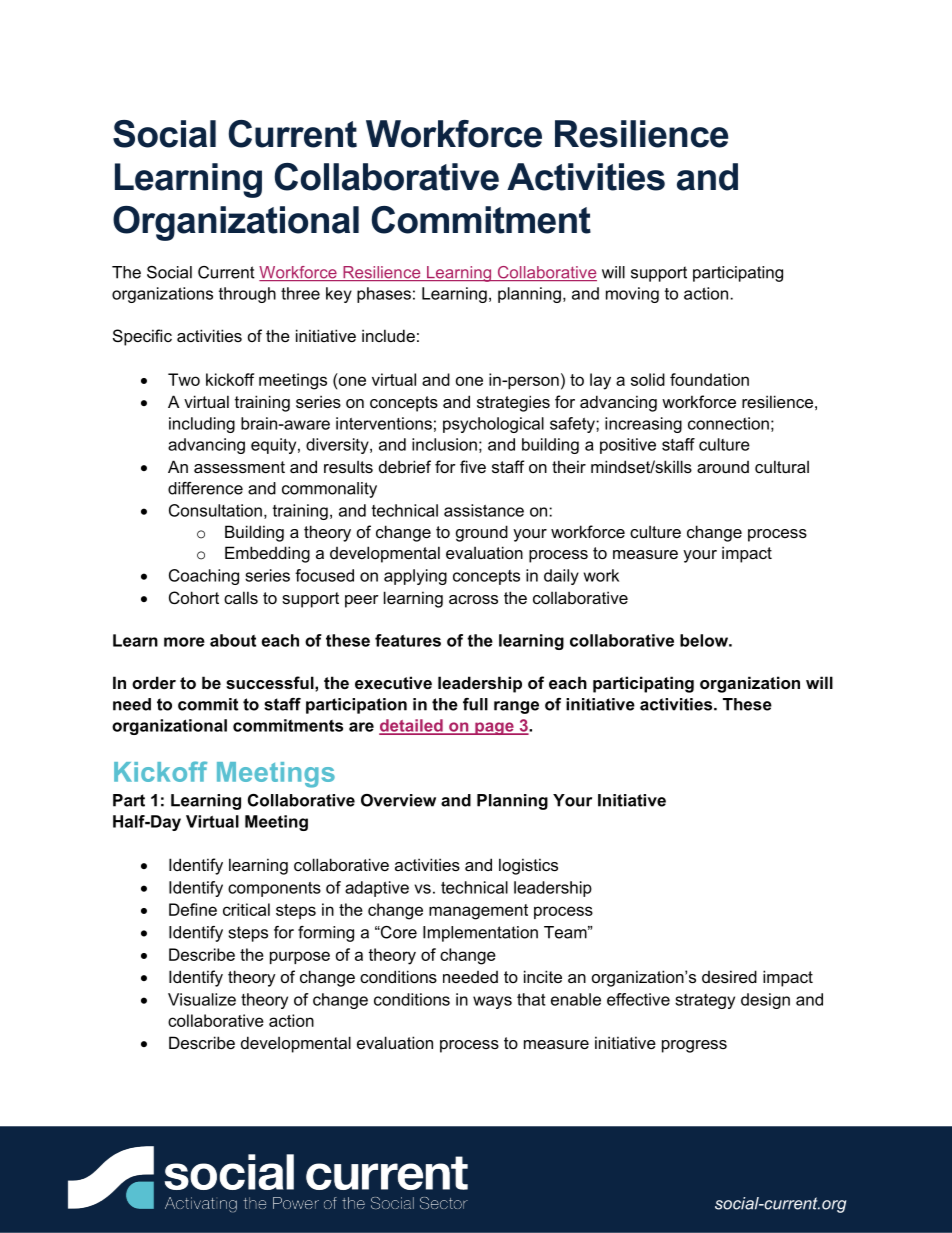  I want to click on Overview, so click(398, 800).
